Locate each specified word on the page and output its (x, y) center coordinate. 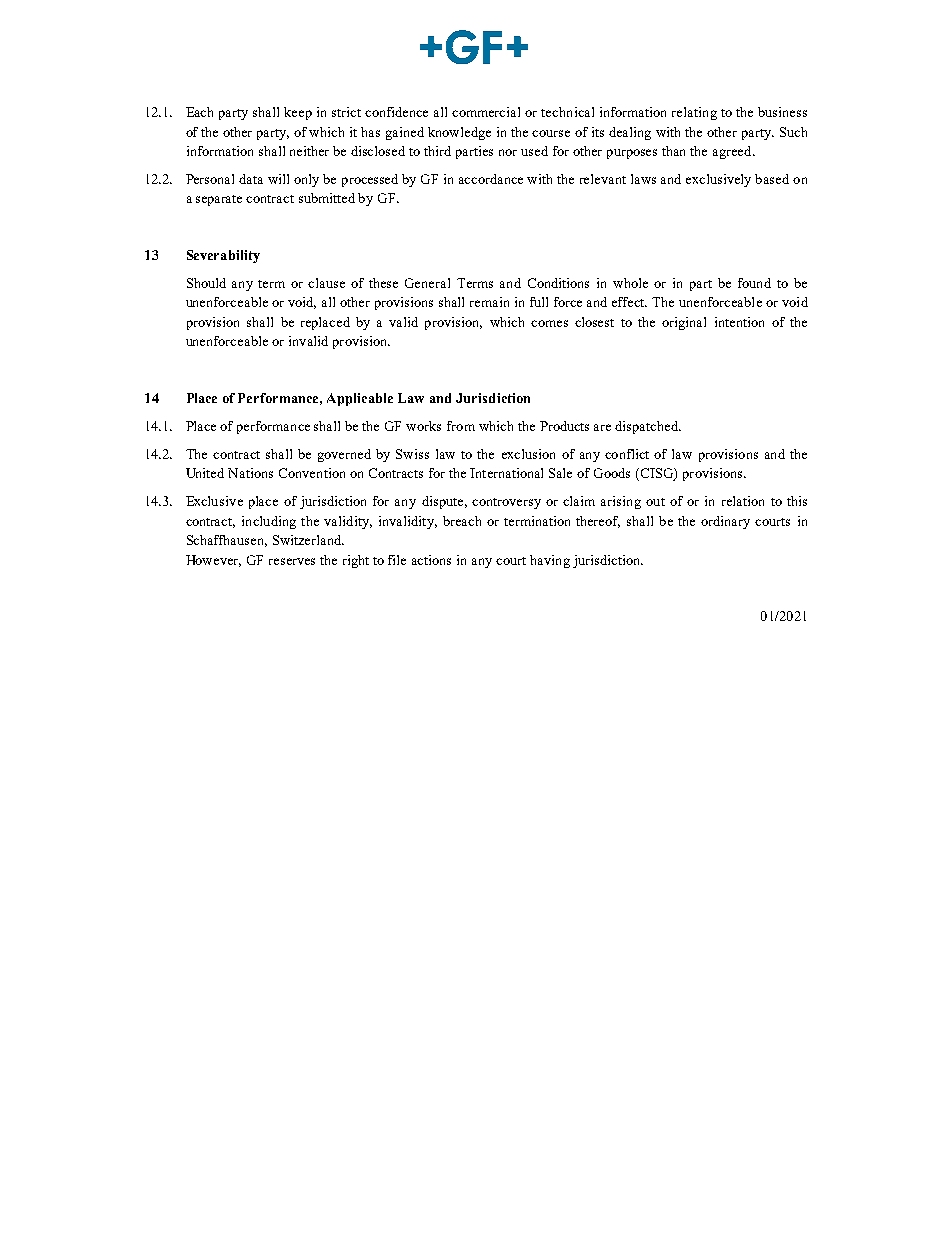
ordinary (725, 522)
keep (298, 113)
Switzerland (308, 540)
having (550, 561)
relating (694, 113)
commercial (486, 112)
